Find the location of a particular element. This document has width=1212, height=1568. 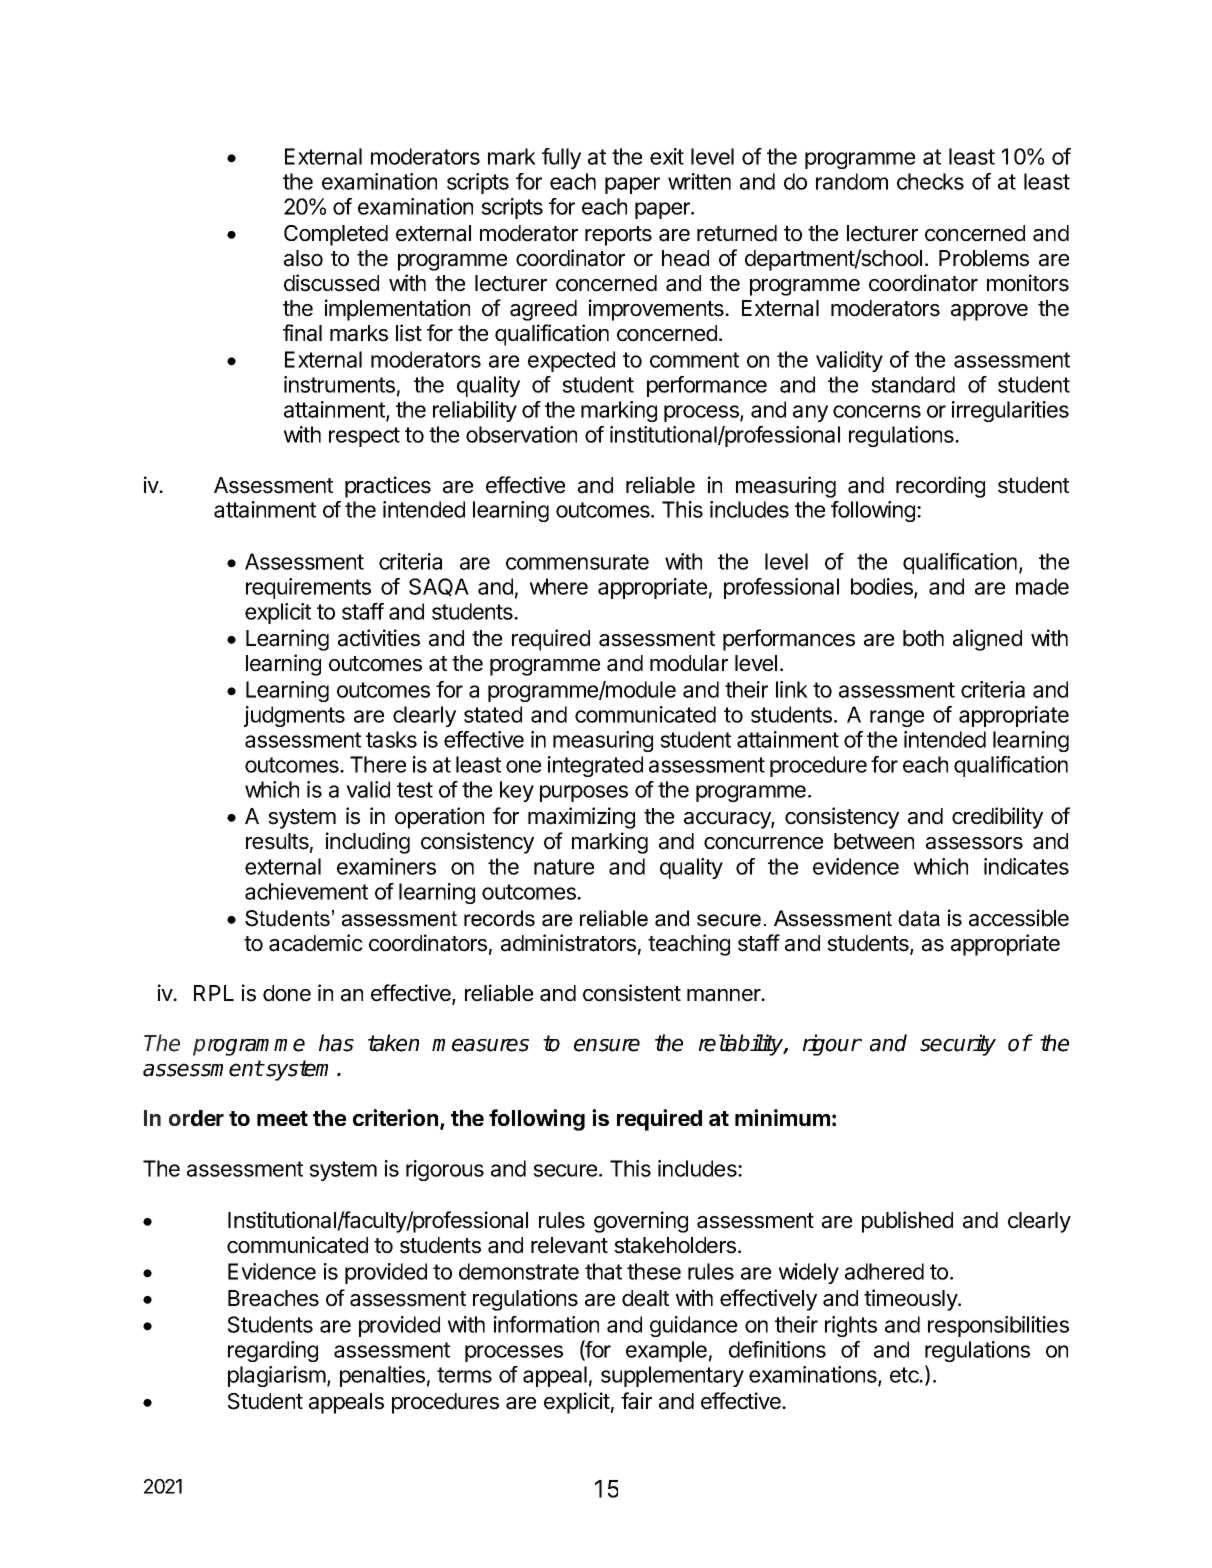

checks is located at coordinates (930, 181).
